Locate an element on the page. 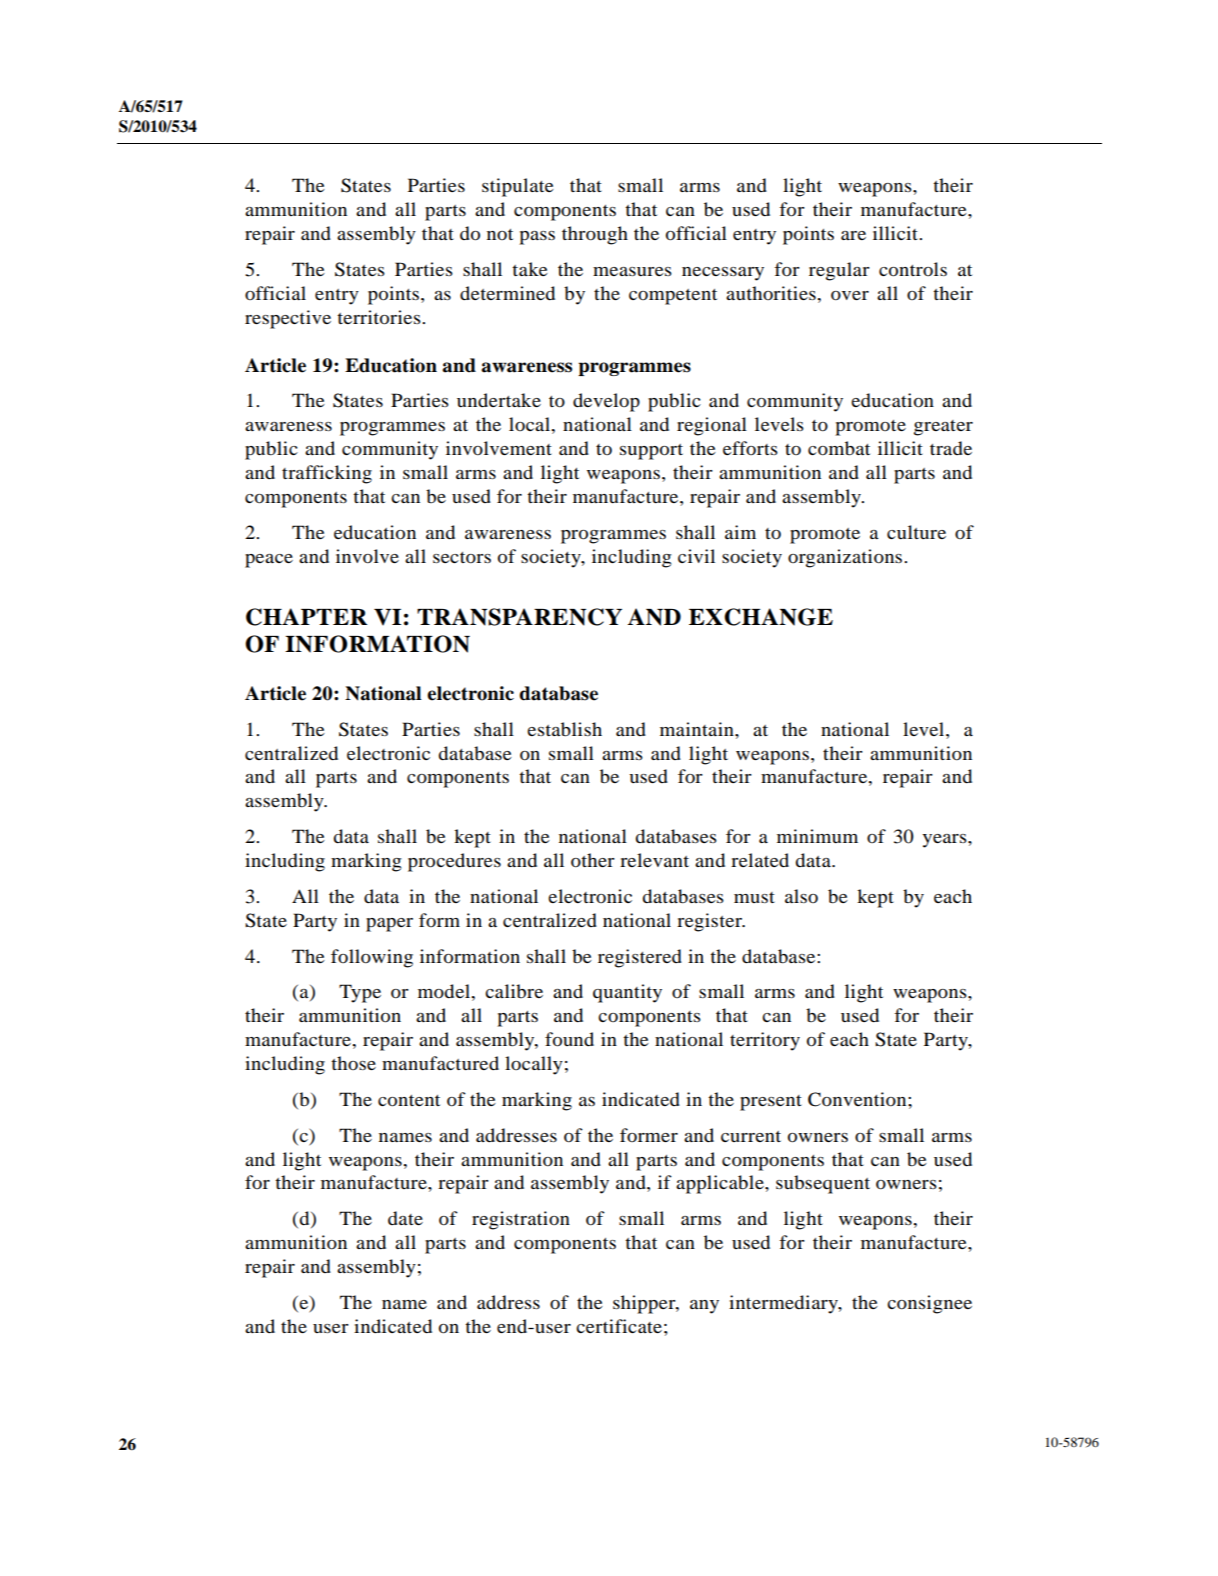 The height and width of the image is (1576, 1218). subsequent is located at coordinates (823, 1184).
